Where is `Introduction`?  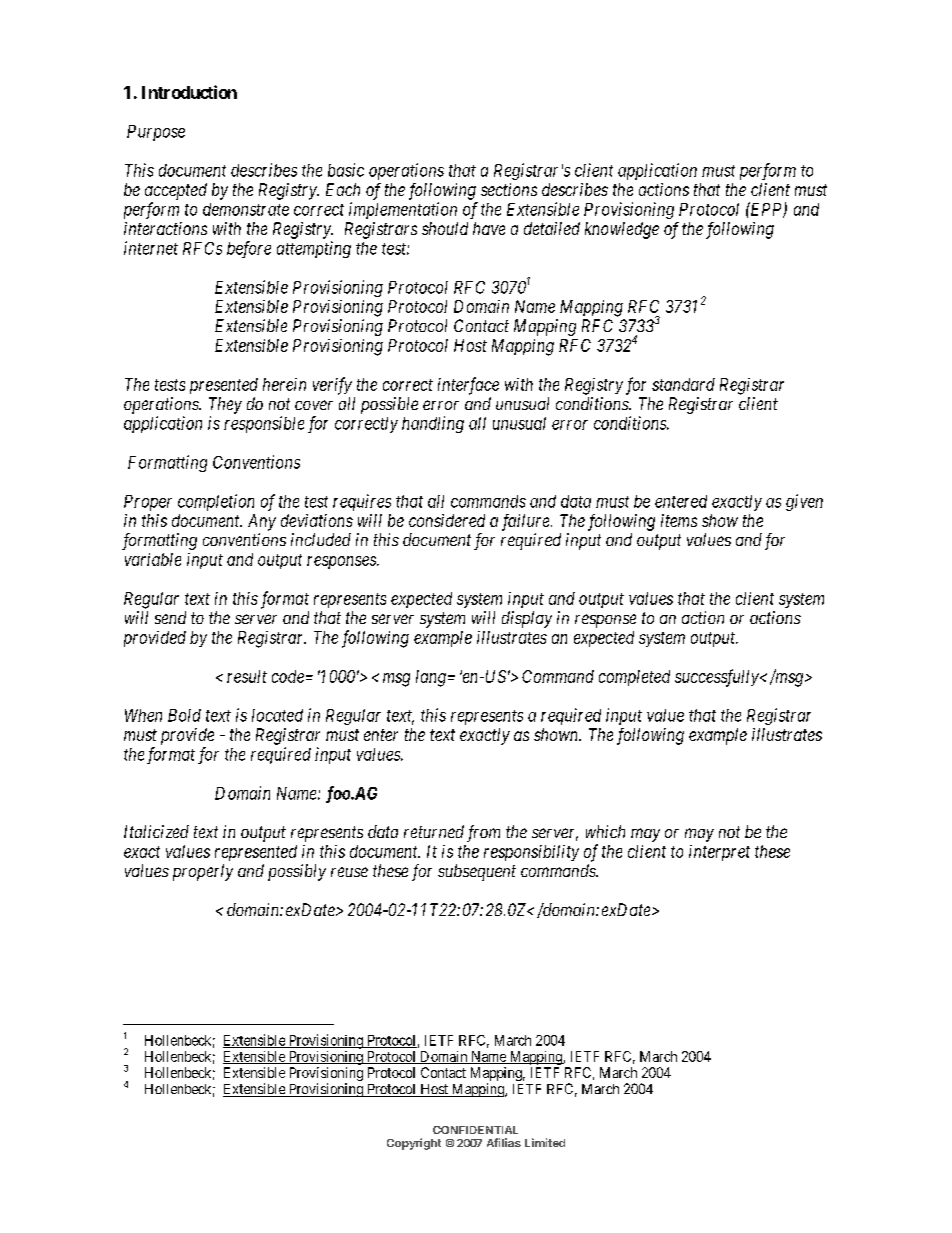 Introduction is located at coordinates (189, 92).
